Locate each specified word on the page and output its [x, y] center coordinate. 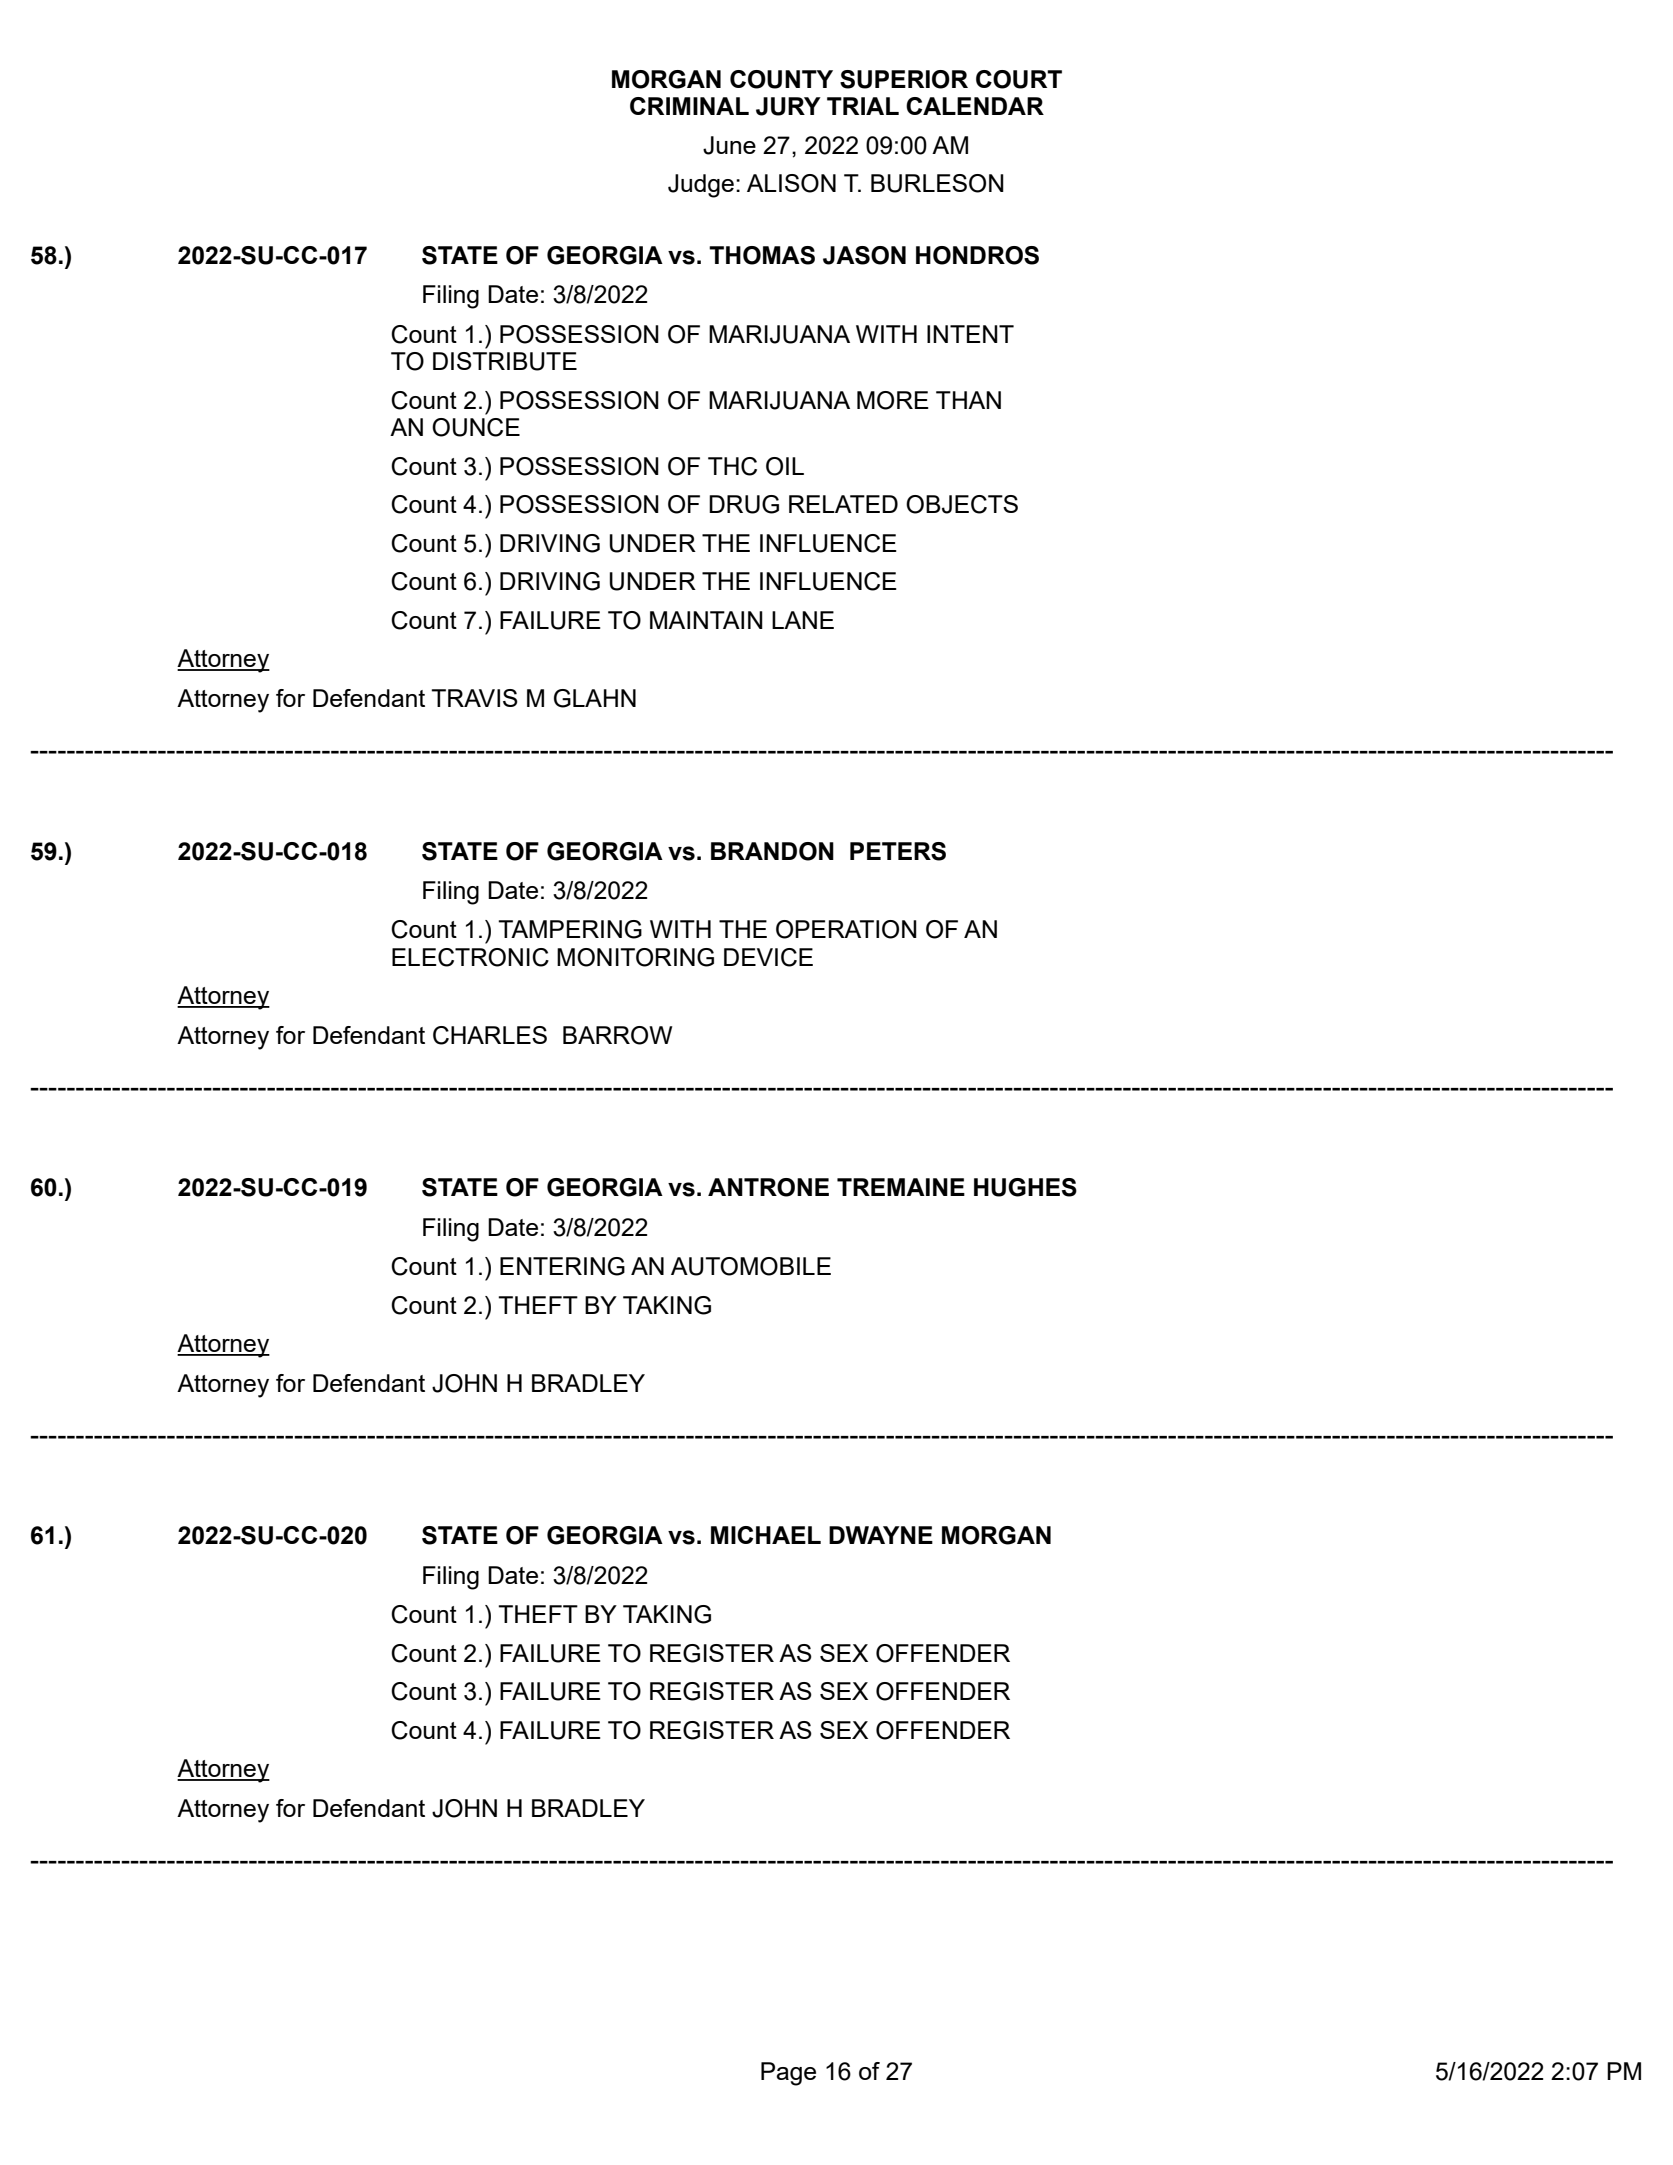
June [729, 145]
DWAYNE [881, 1535]
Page [788, 2074]
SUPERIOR [904, 79]
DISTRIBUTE [505, 361]
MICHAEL [766, 1535]
